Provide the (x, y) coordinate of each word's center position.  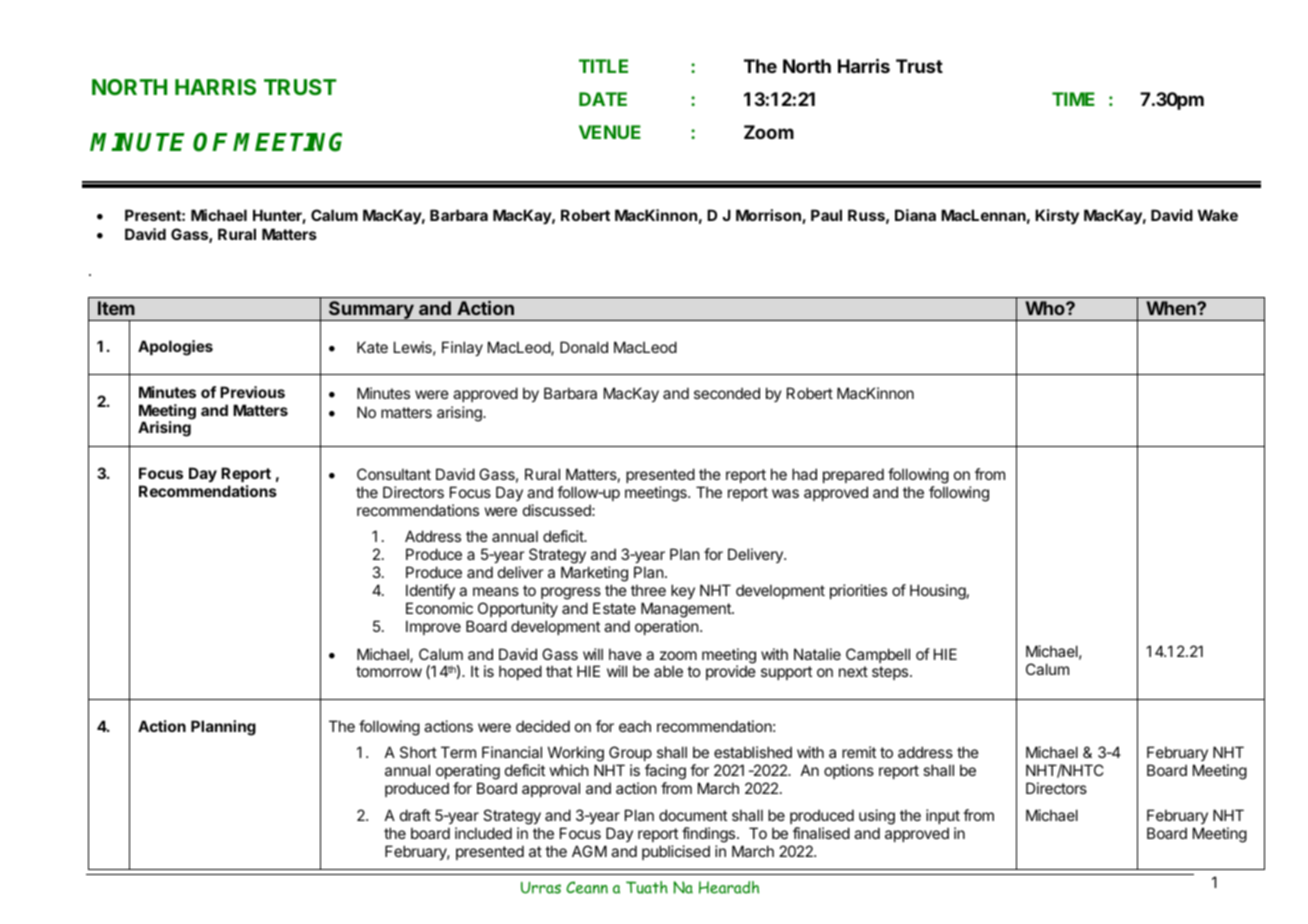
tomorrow (389, 671)
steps (891, 673)
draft (415, 815)
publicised (676, 852)
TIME (1073, 99)
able (668, 671)
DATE (603, 99)
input (943, 816)
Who (1046, 308)
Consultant (394, 474)
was (785, 493)
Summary (371, 311)
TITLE (603, 66)
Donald (584, 347)
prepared (853, 475)
